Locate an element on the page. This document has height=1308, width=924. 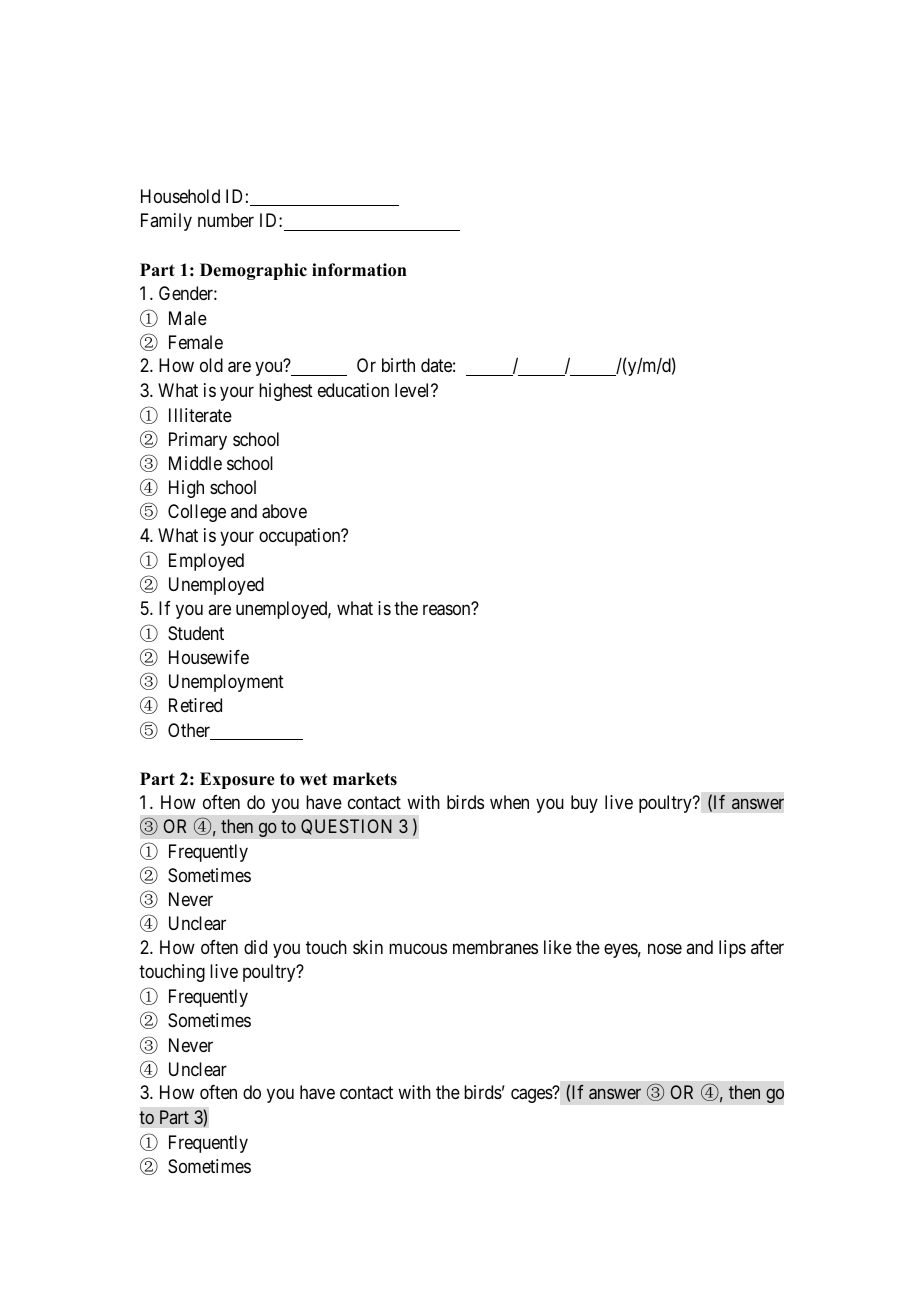
buy is located at coordinates (584, 804).
